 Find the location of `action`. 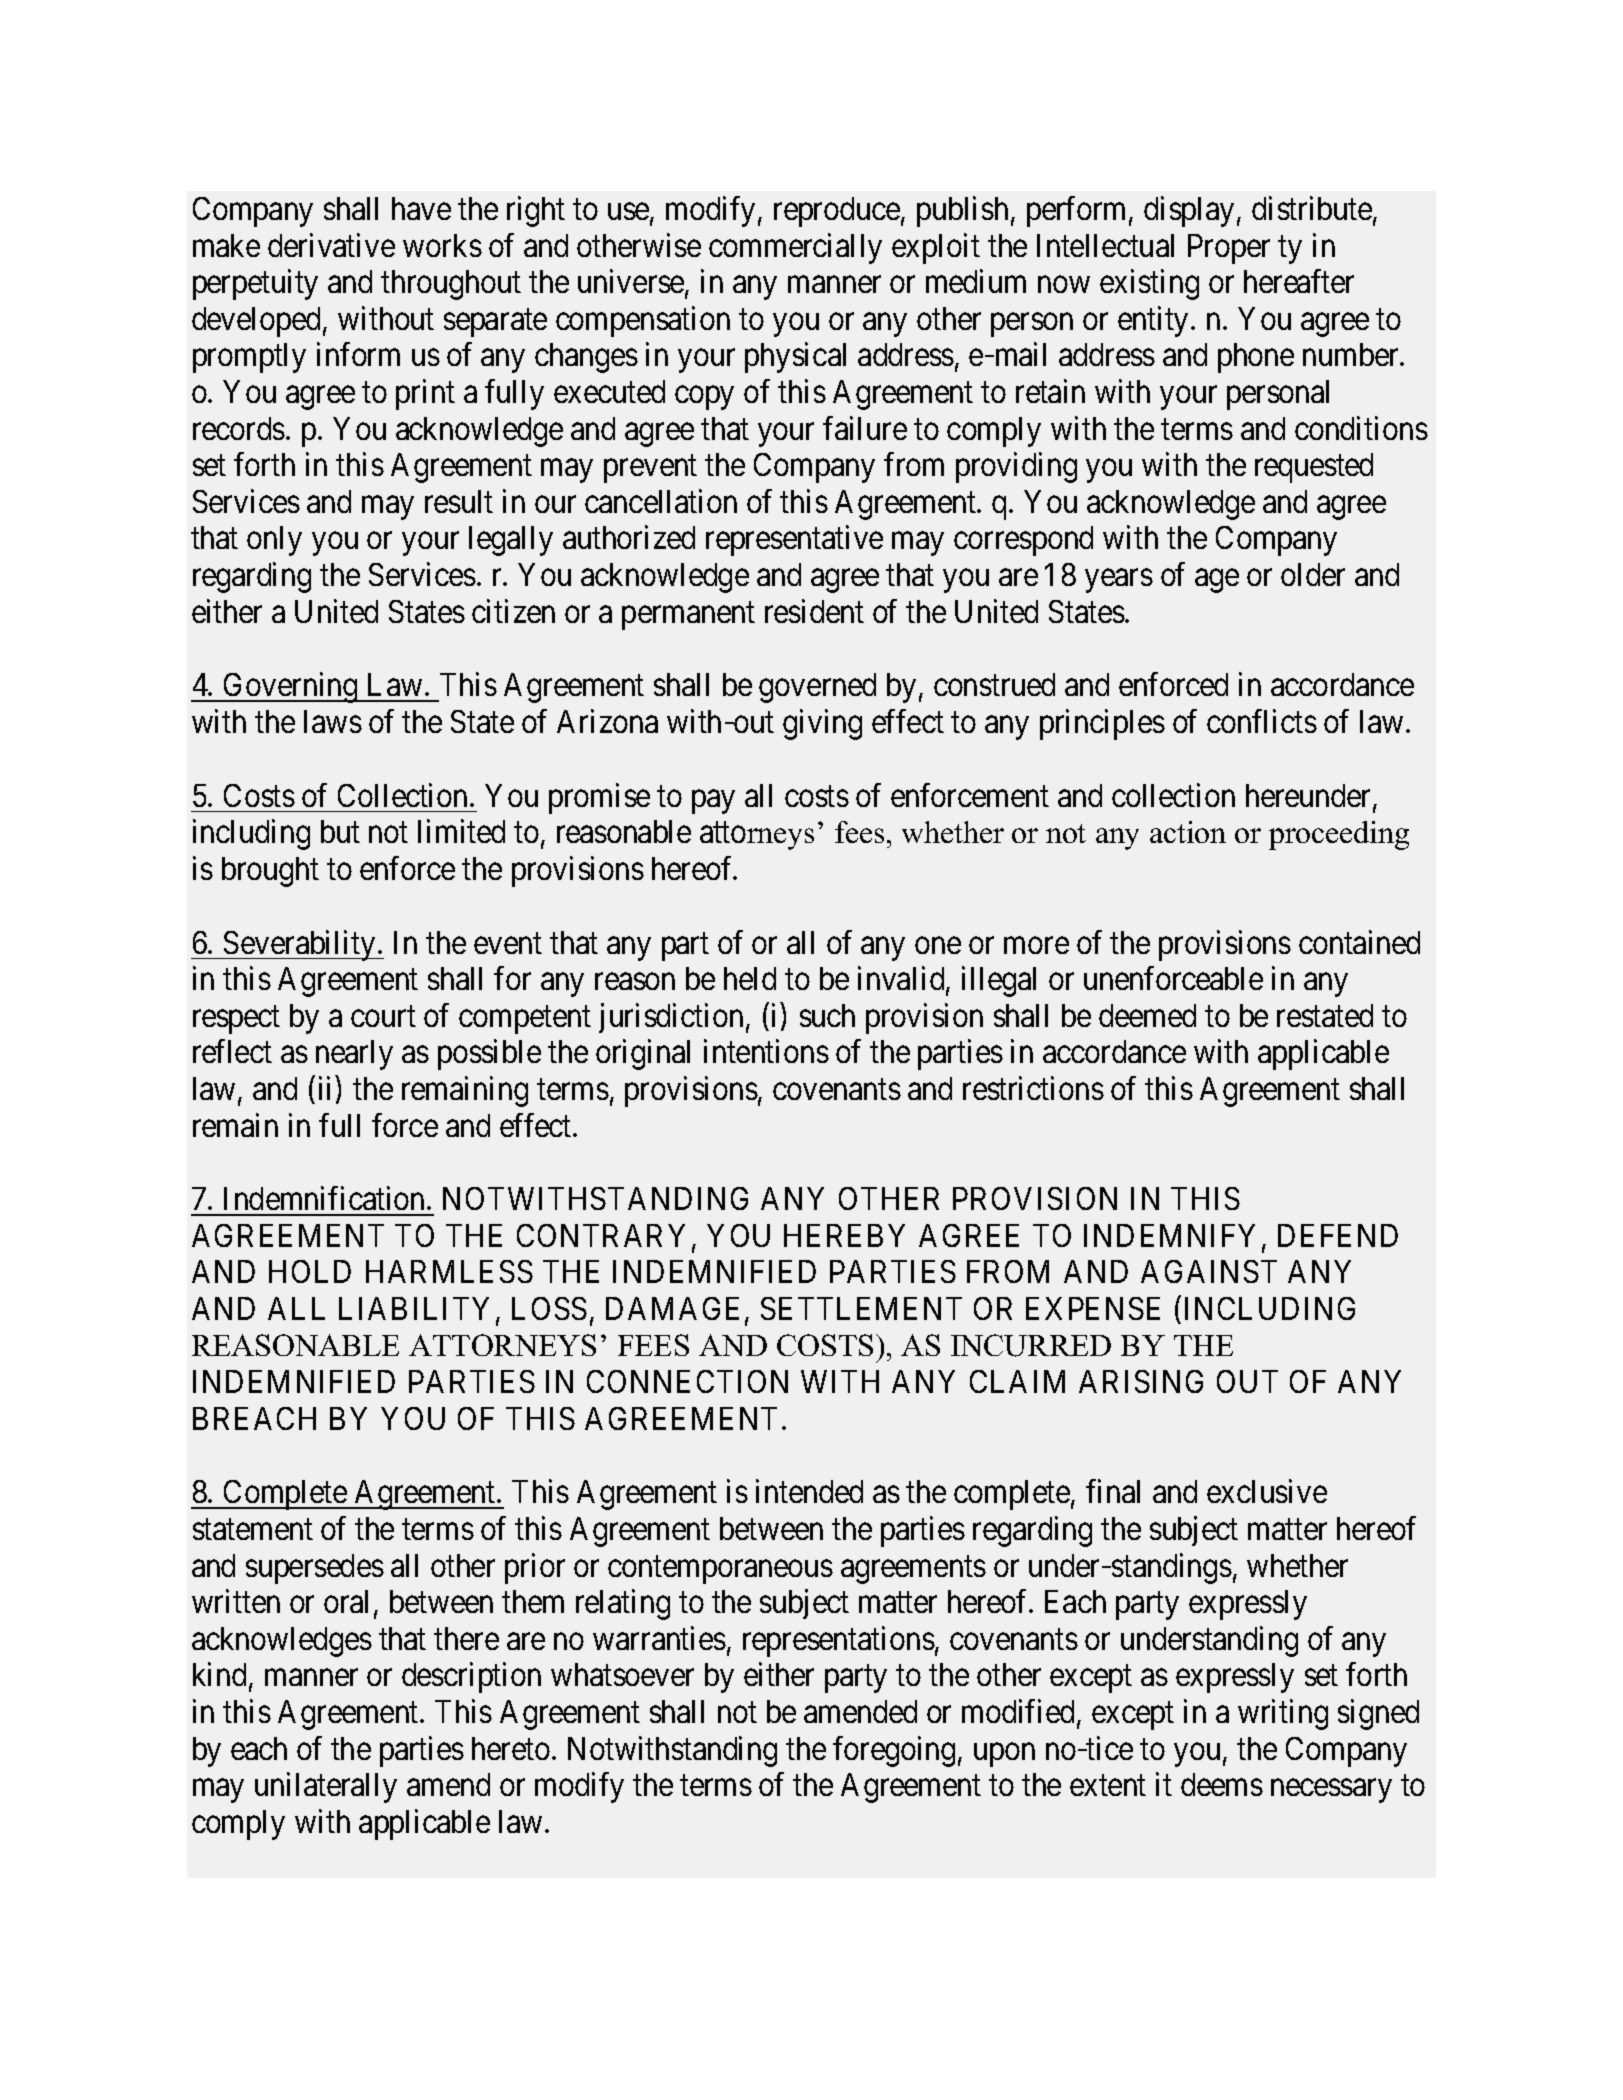

action is located at coordinates (1188, 832).
